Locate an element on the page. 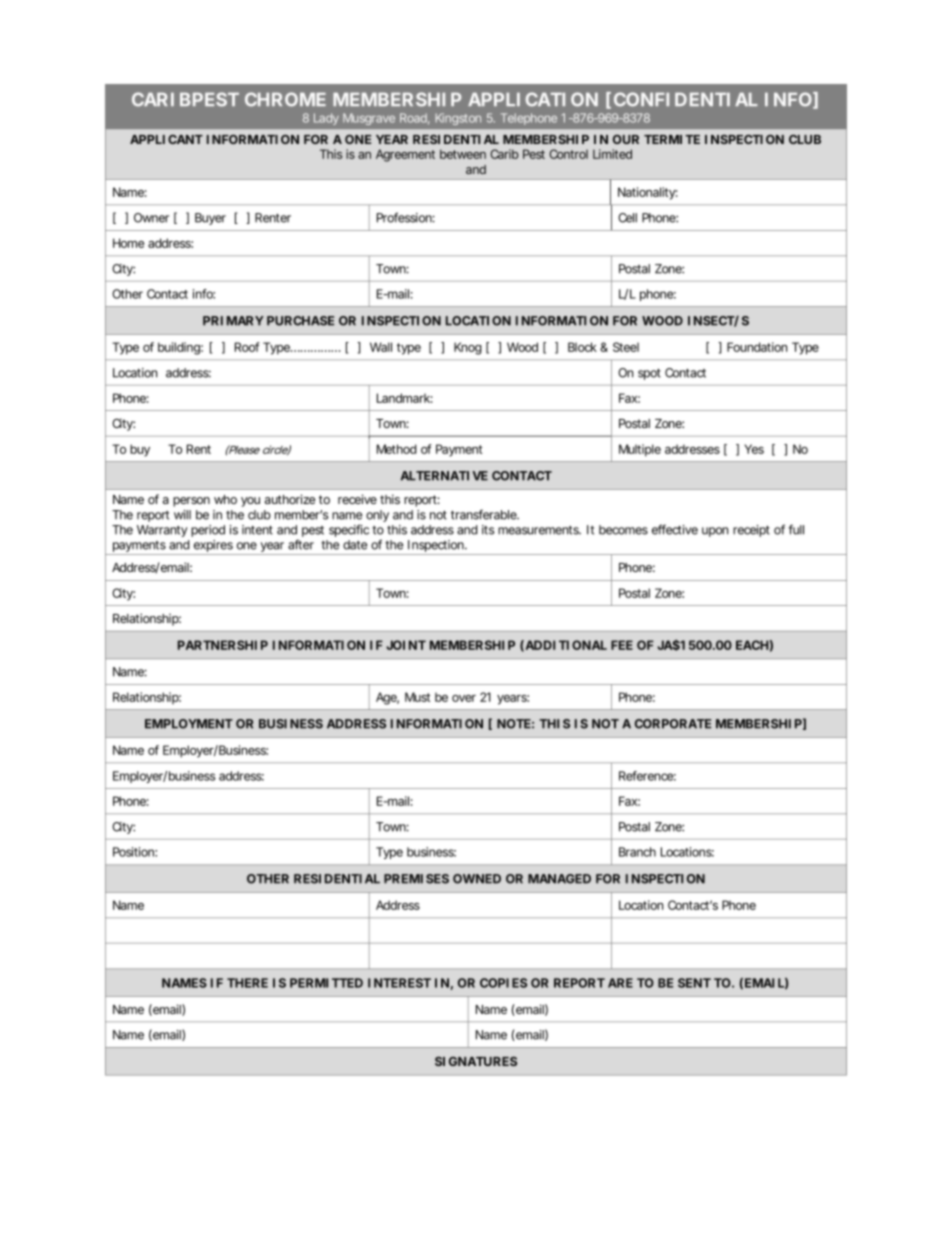  THERE is located at coordinates (247, 983).
